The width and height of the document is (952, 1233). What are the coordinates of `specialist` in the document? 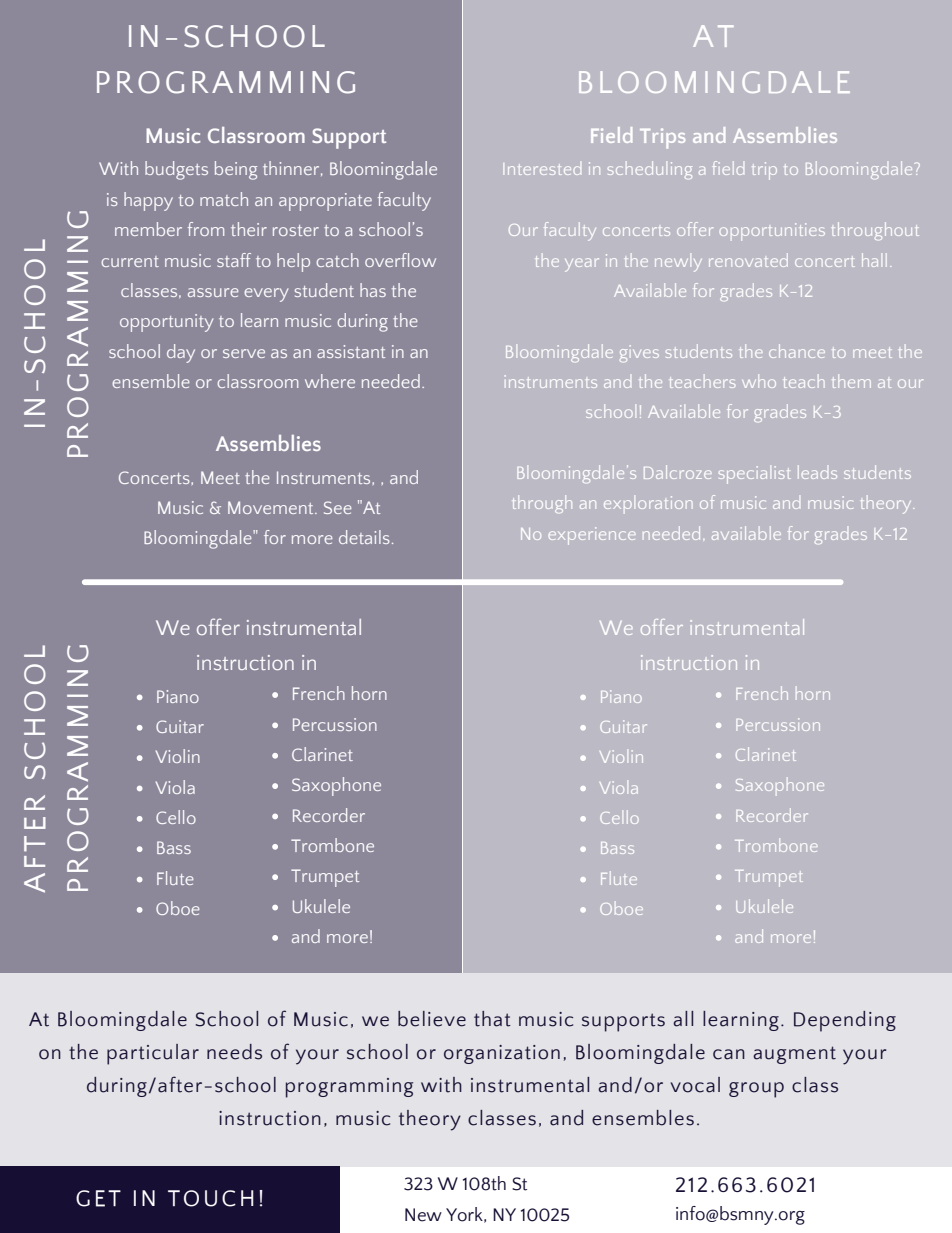 It's located at (755, 475).
